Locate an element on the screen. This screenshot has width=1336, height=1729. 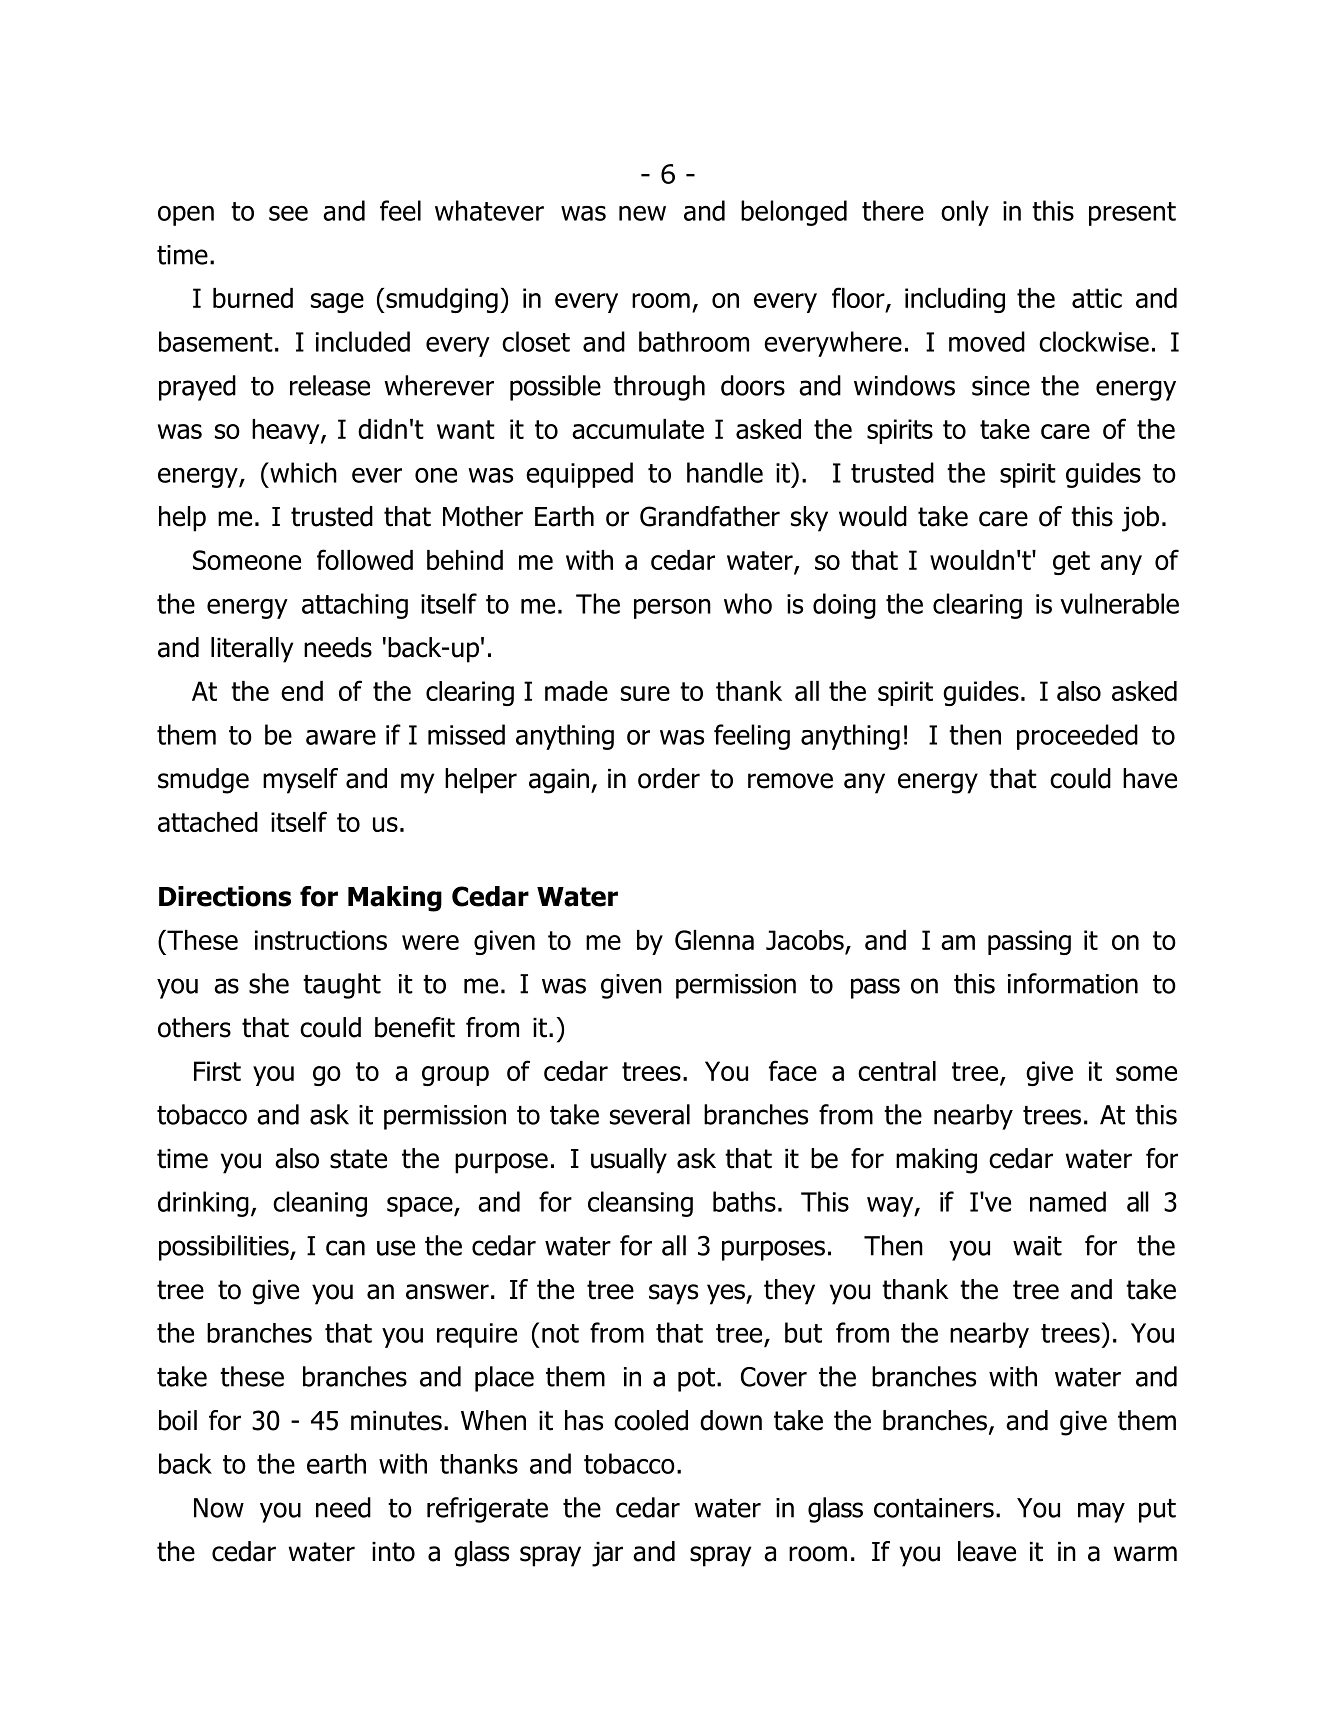
Directions is located at coordinates (225, 896).
